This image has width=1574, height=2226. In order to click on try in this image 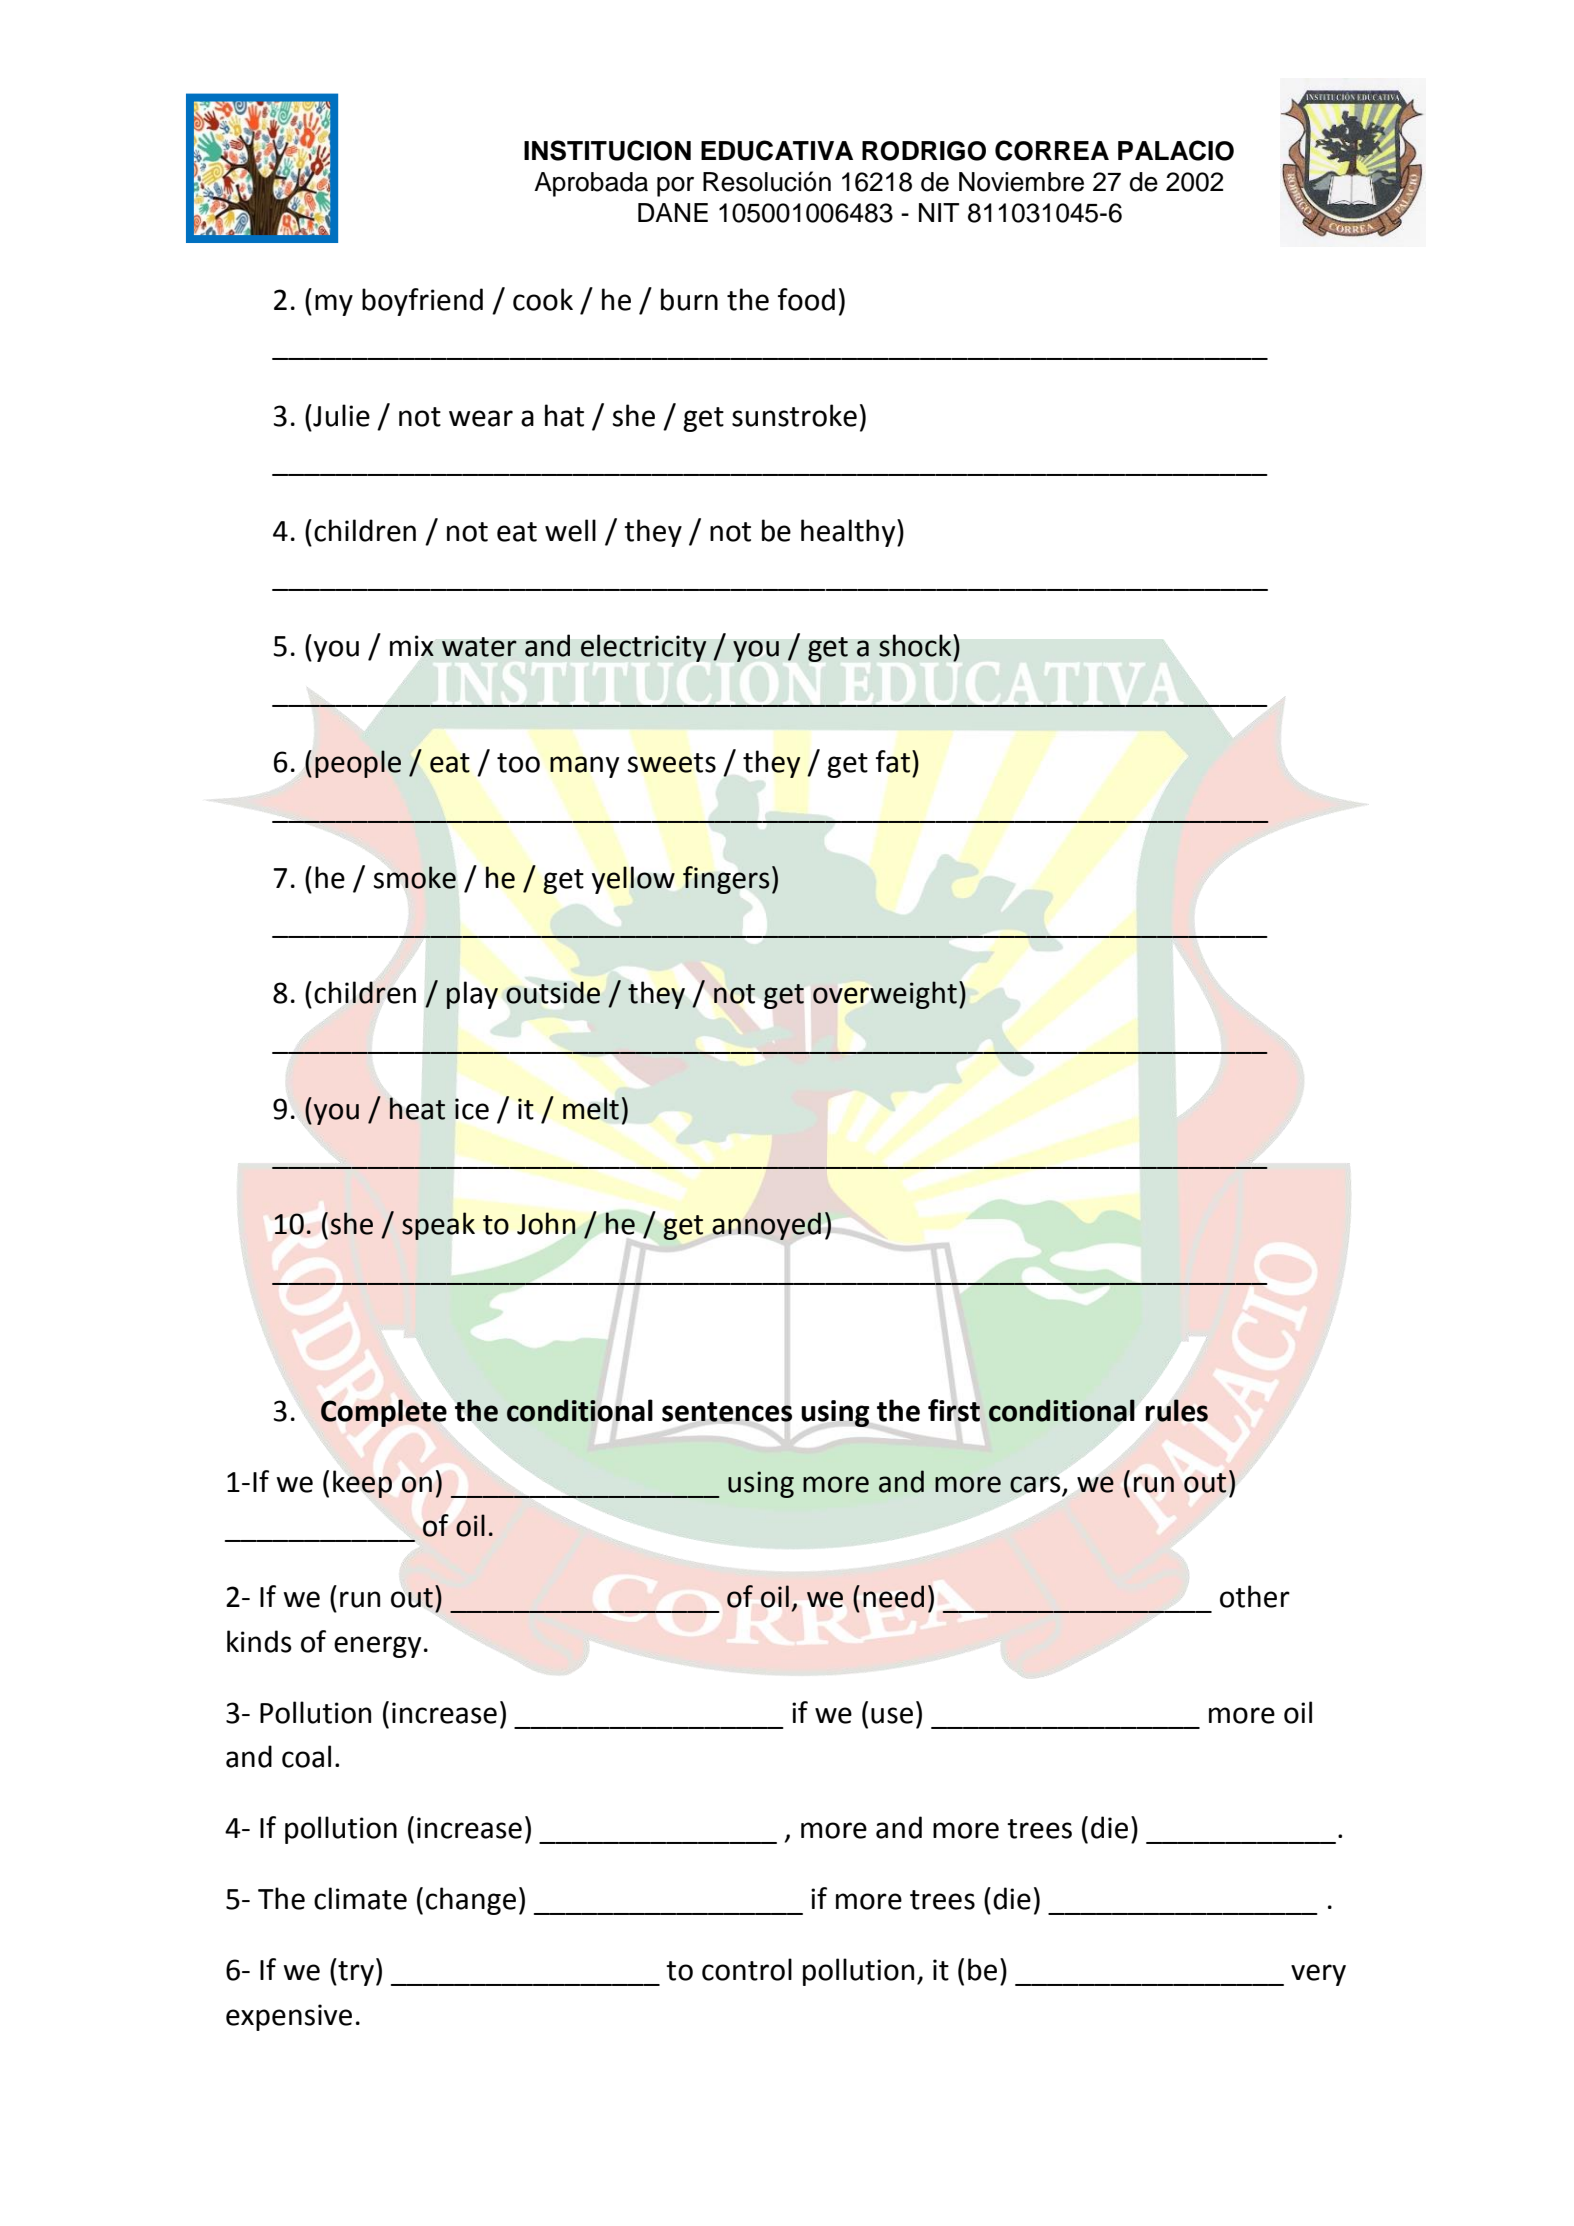, I will do `click(355, 1973)`.
